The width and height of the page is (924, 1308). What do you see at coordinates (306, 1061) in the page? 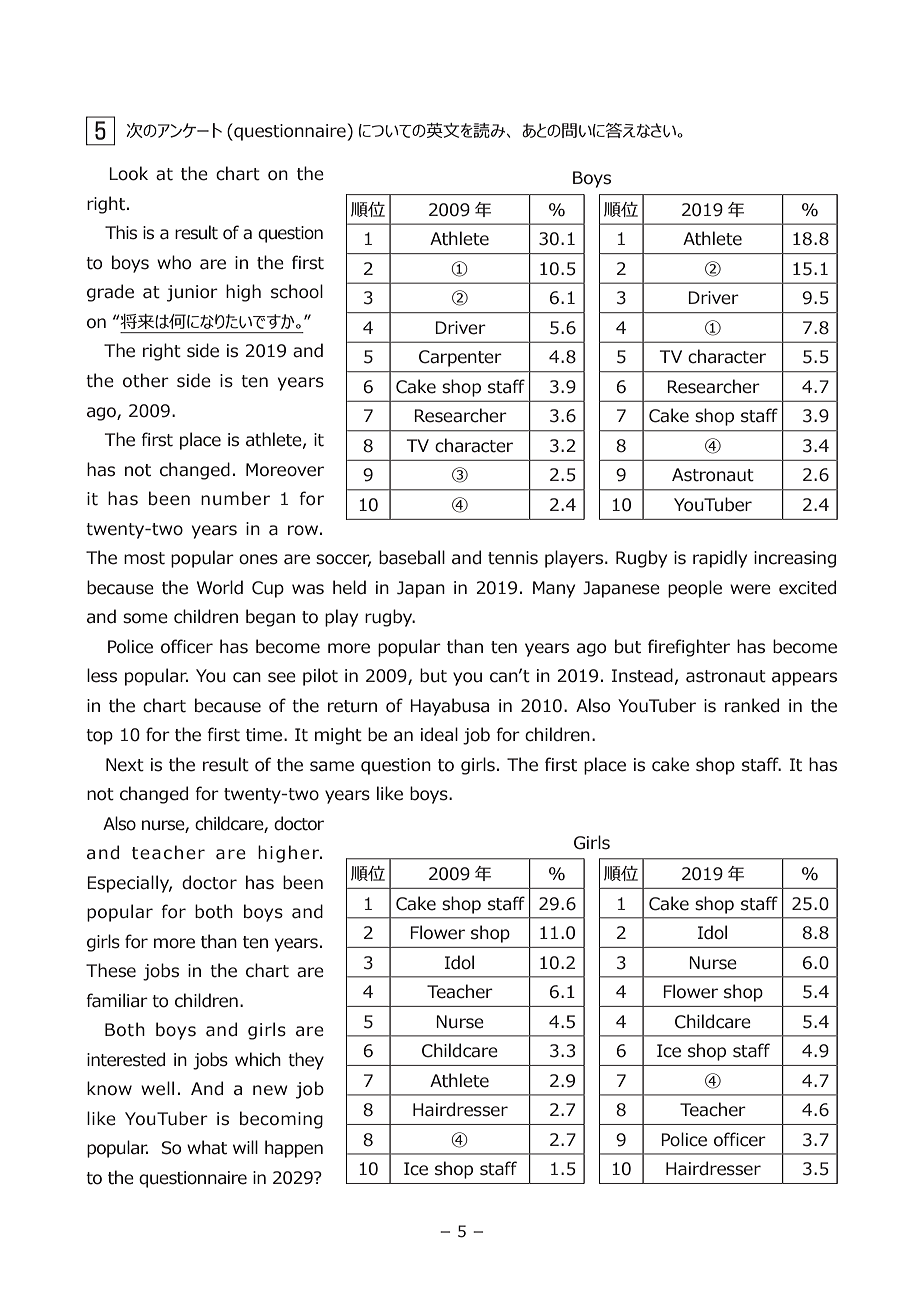
I see `they` at bounding box center [306, 1061].
